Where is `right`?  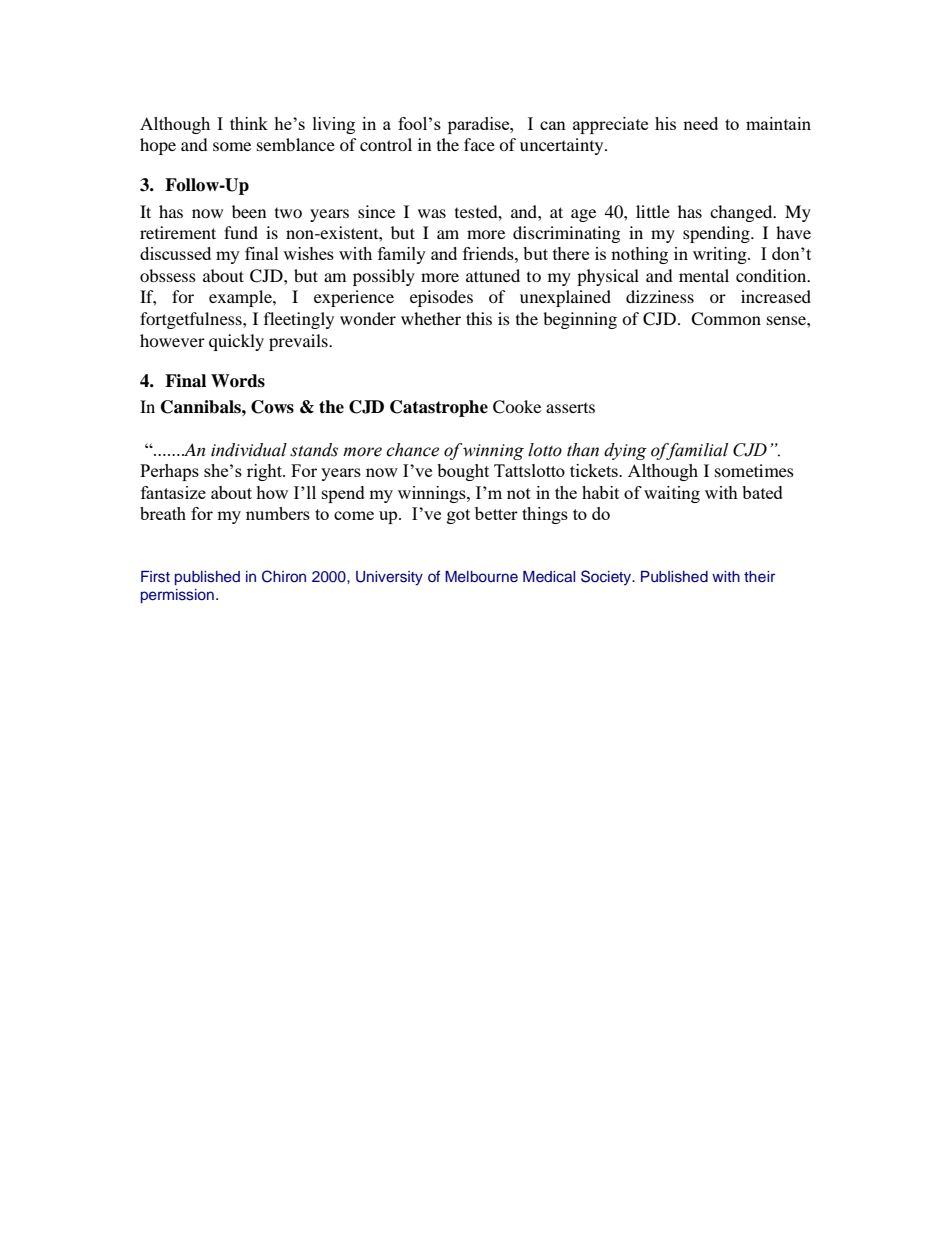
right is located at coordinates (266, 472).
